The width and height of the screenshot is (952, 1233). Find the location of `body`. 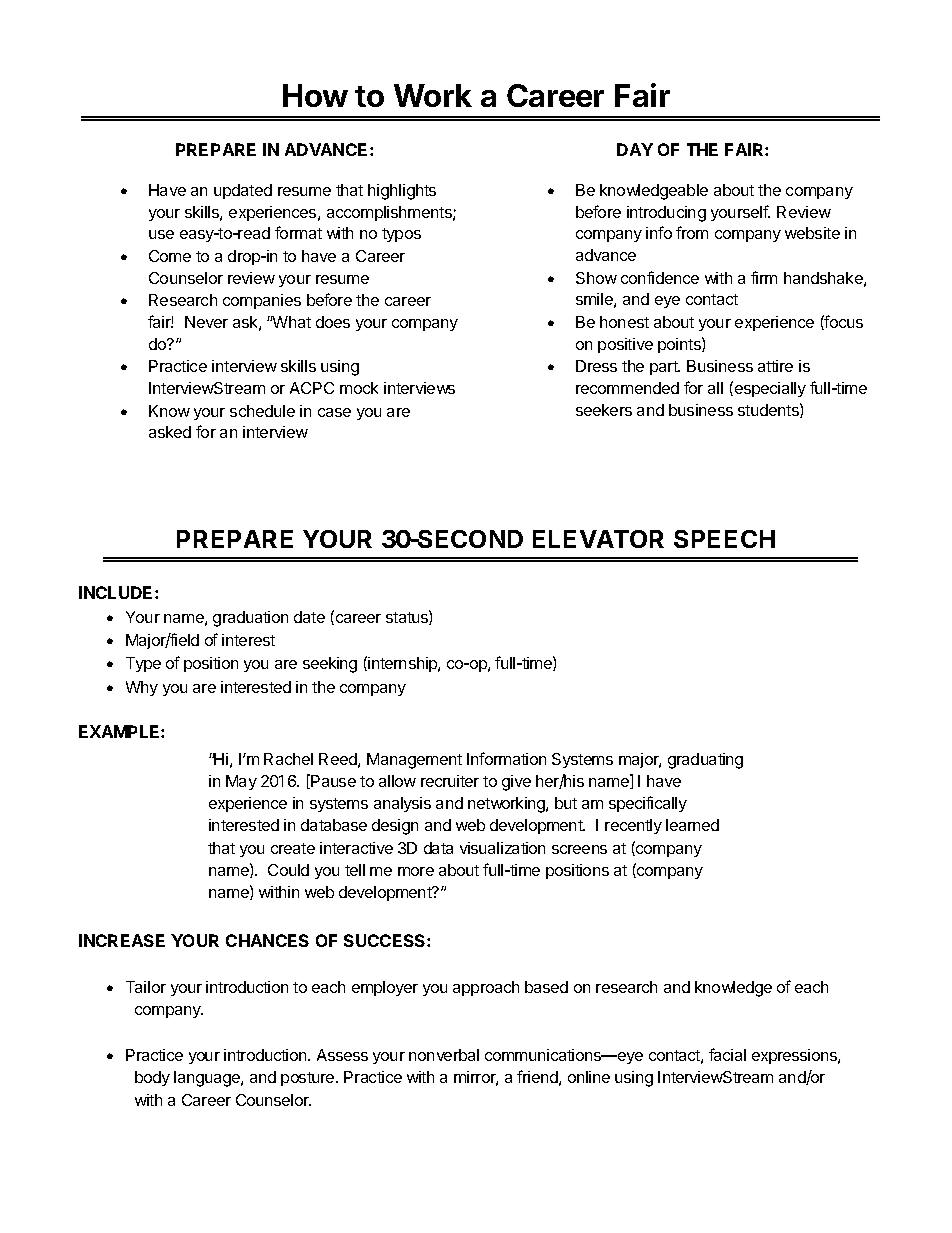

body is located at coordinates (152, 1078).
